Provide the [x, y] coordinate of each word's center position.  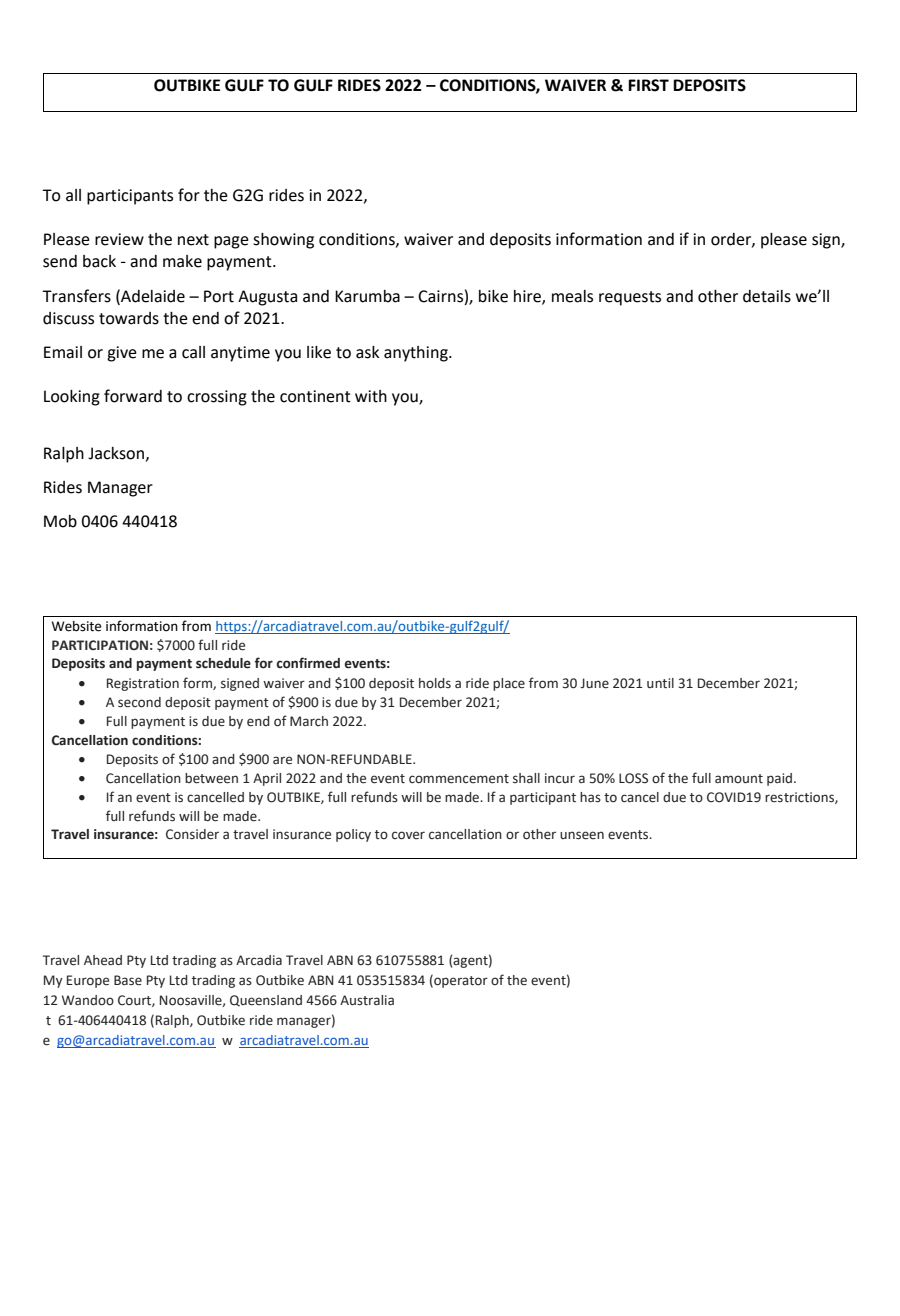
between [211, 778]
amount [739, 779]
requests [630, 298]
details [767, 296]
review [119, 239]
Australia [367, 1000]
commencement [459, 779]
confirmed [308, 663]
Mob [60, 521]
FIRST [648, 85]
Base [128, 980]
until [660, 683]
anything [417, 354]
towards [129, 318]
